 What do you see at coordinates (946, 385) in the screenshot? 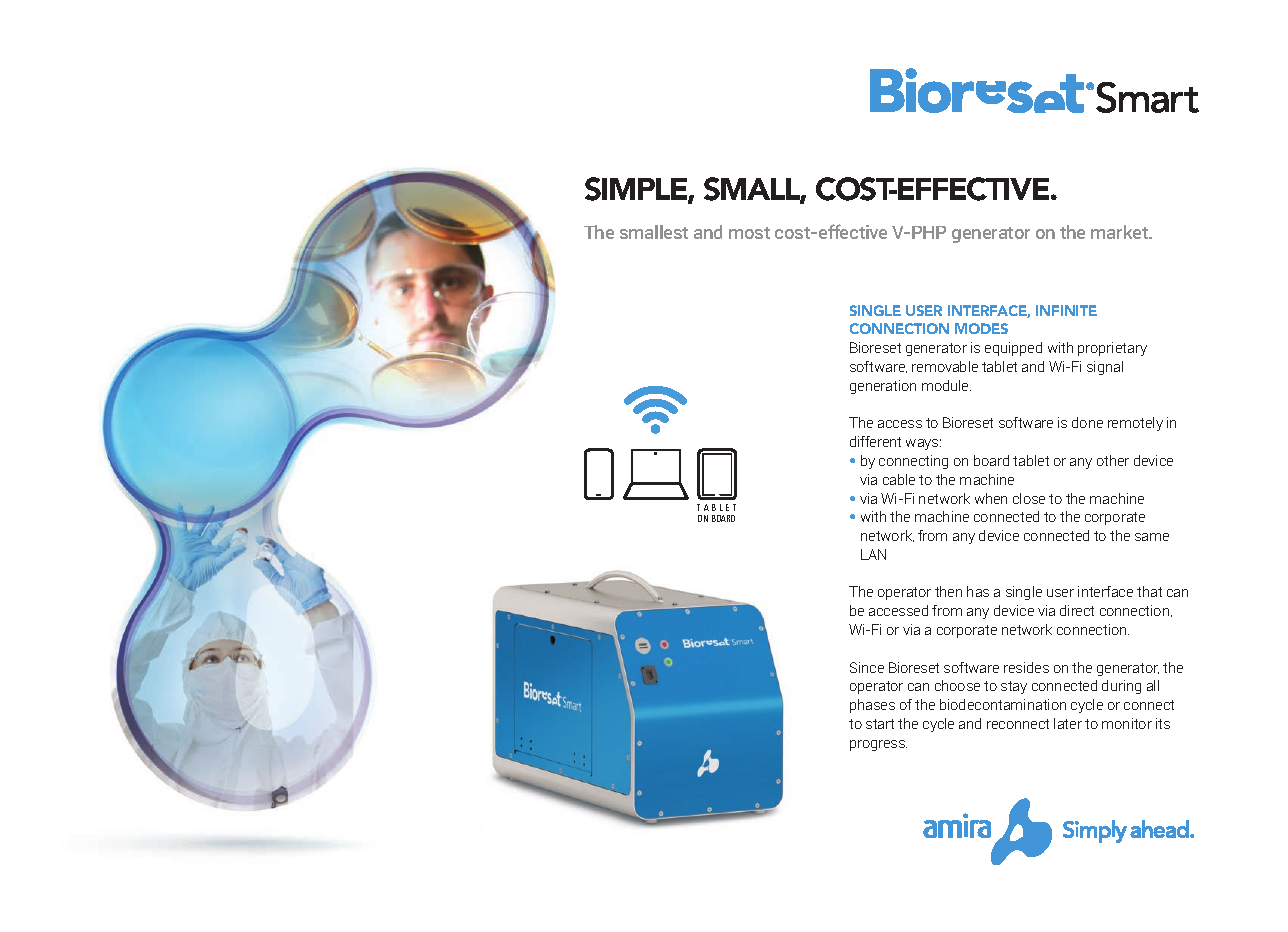
I see `module` at bounding box center [946, 385].
